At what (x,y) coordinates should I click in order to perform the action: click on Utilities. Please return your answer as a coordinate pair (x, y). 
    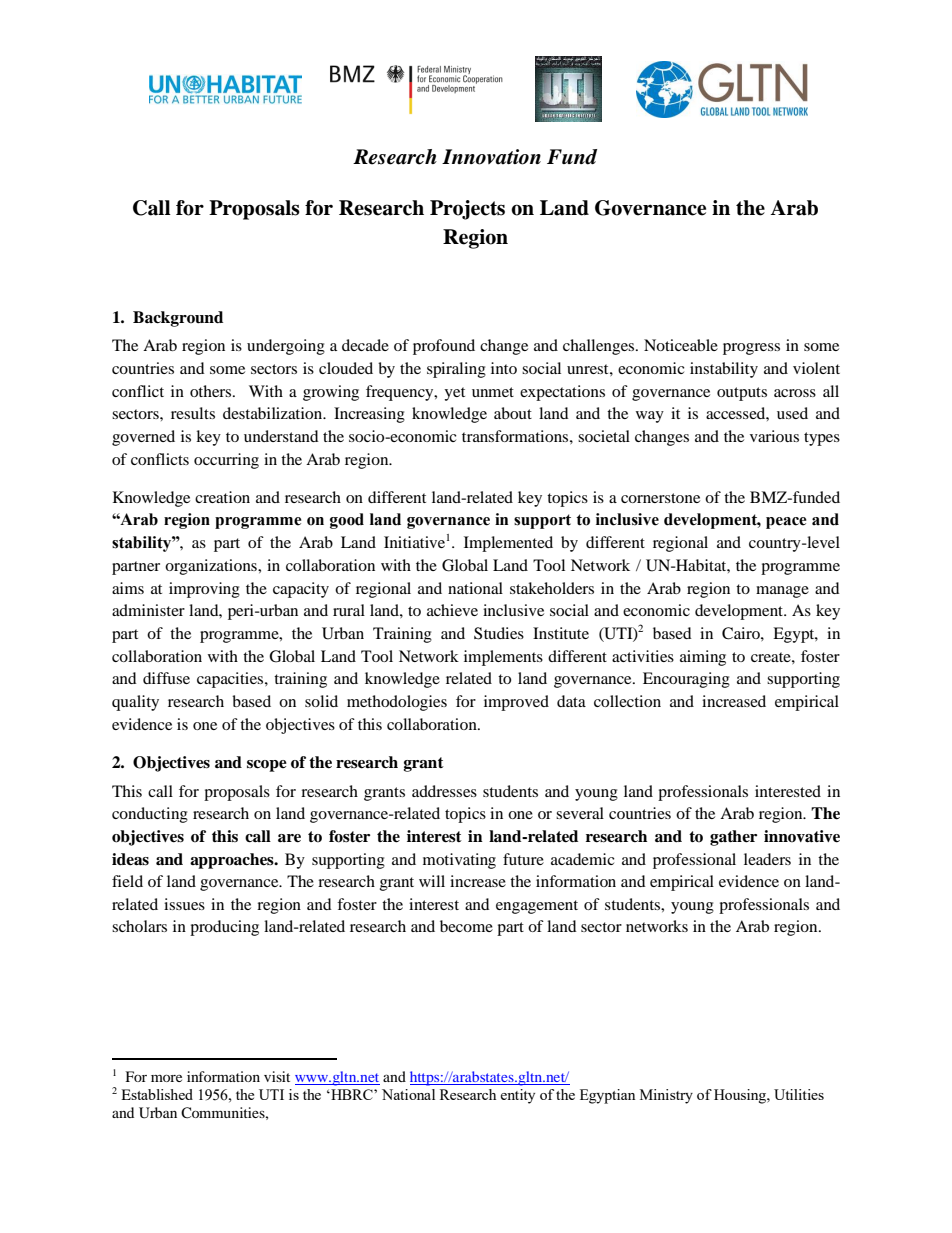
    Looking at the image, I should click on (799, 1094).
